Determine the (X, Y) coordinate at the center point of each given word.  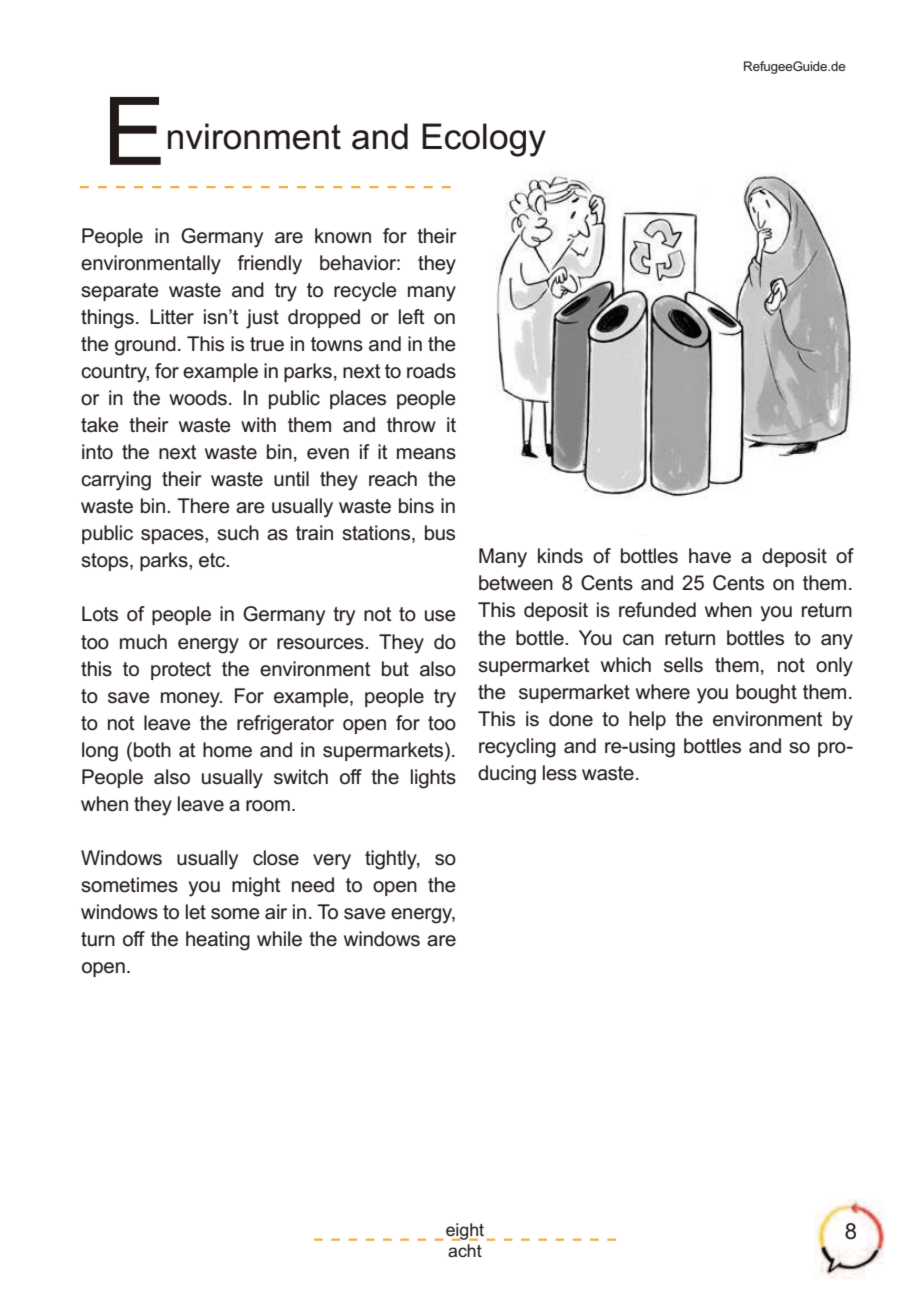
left (411, 317)
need (313, 885)
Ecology (484, 140)
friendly (270, 265)
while (279, 939)
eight (465, 1232)
